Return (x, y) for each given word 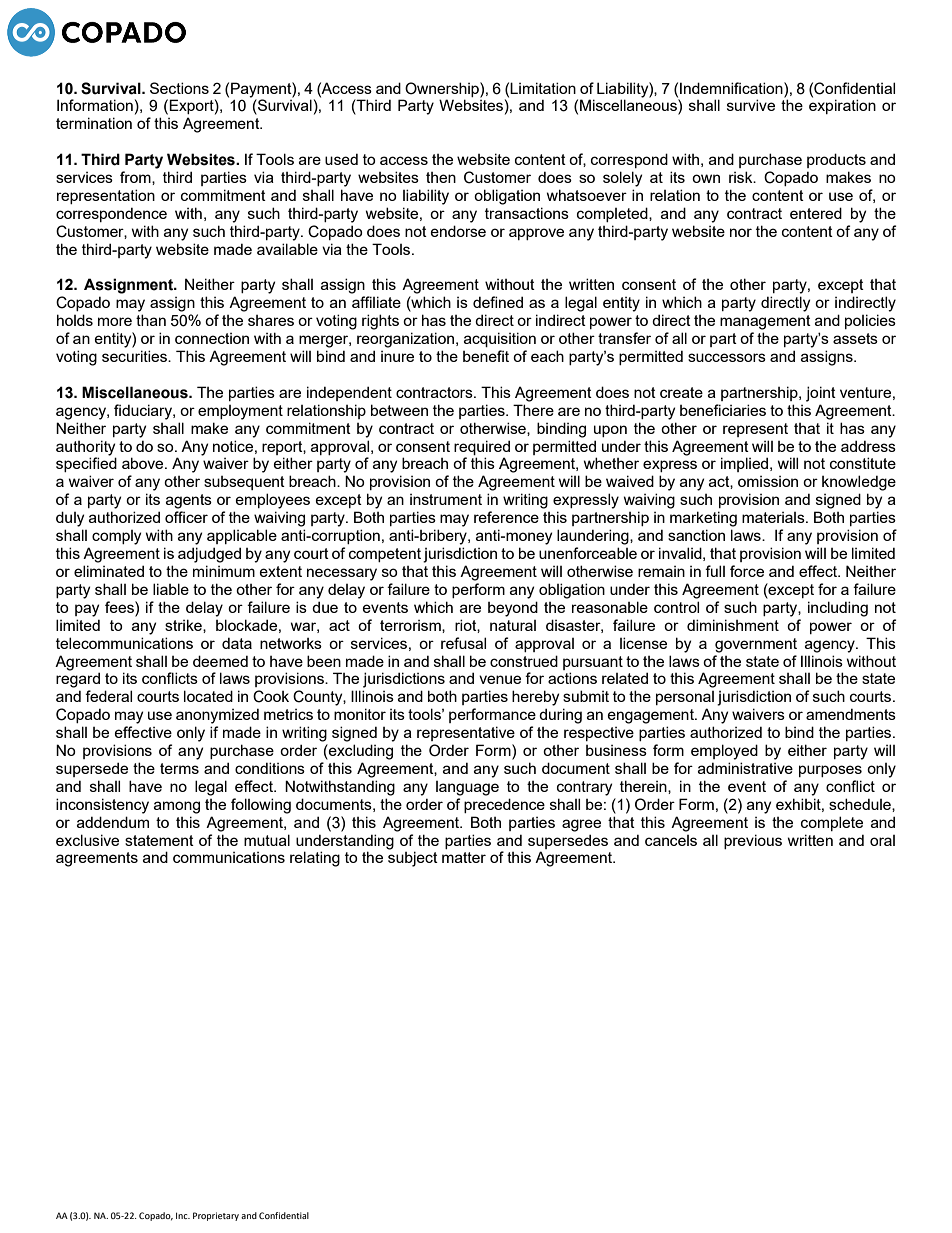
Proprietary (216, 1216)
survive (751, 105)
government (756, 645)
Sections (179, 88)
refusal (463, 643)
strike (184, 626)
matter (464, 857)
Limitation (543, 88)
